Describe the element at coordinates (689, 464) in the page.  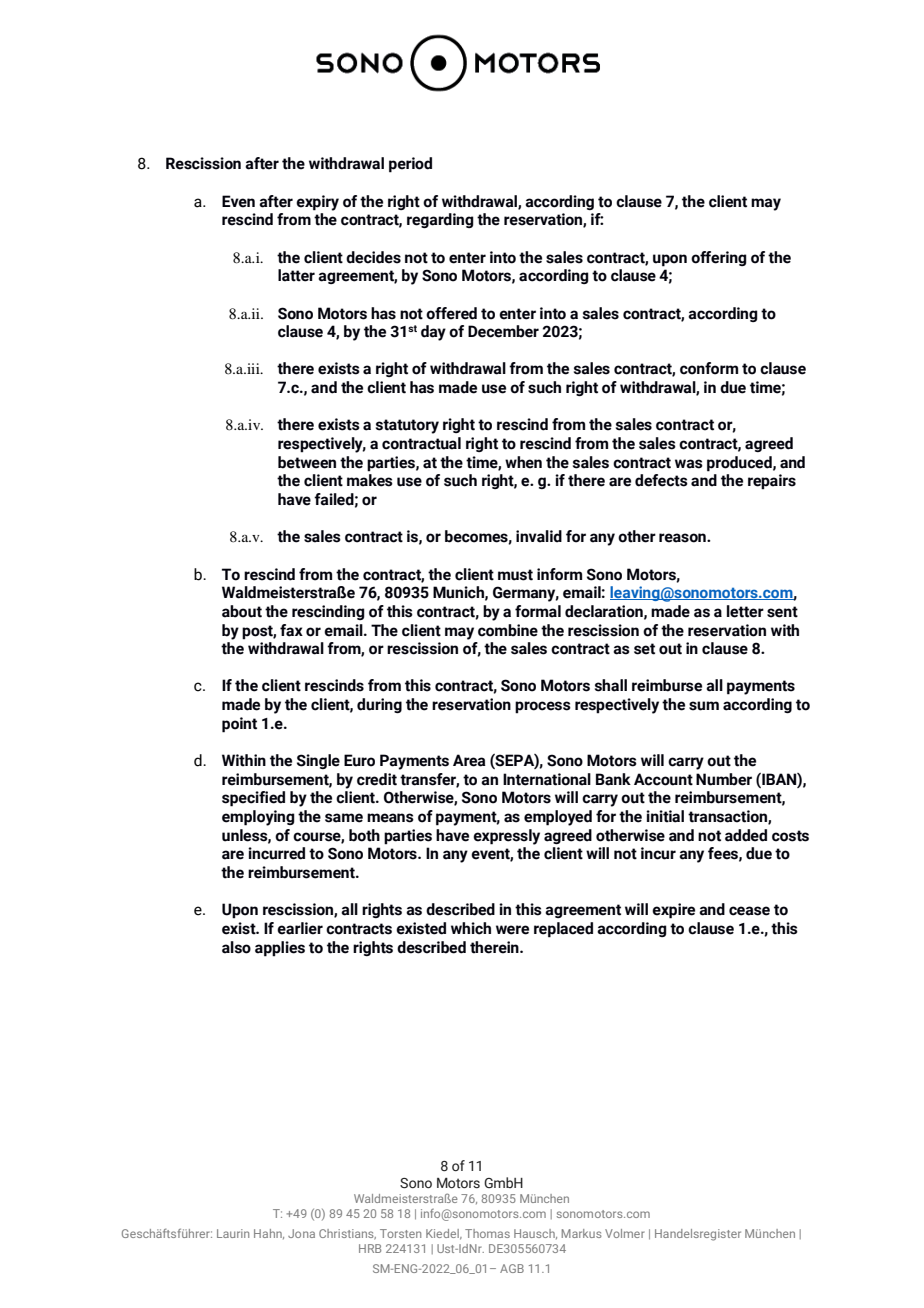
I see `was` at that location.
